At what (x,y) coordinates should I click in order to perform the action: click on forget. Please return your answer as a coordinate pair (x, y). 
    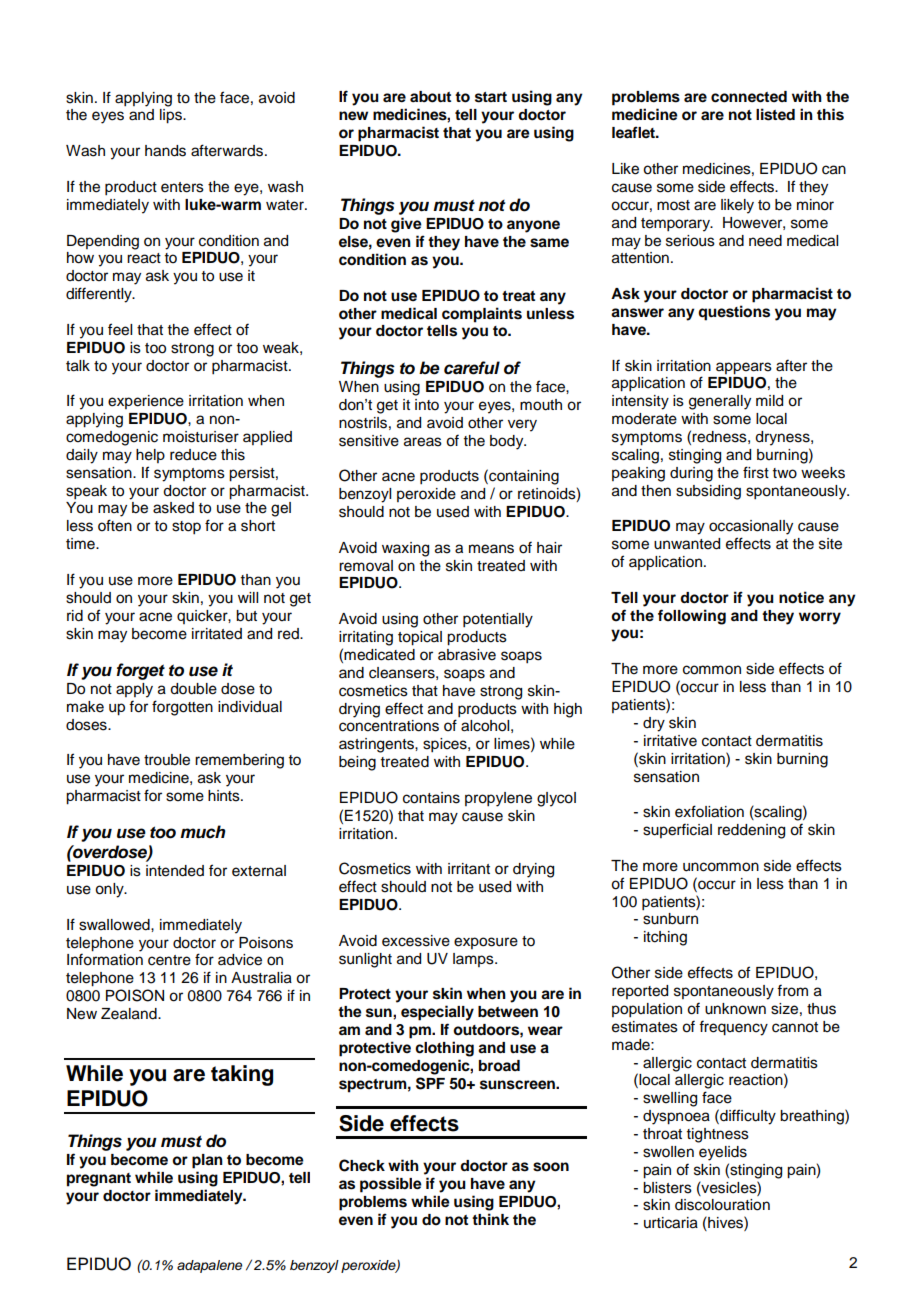
    Looking at the image, I should click on (140, 671).
